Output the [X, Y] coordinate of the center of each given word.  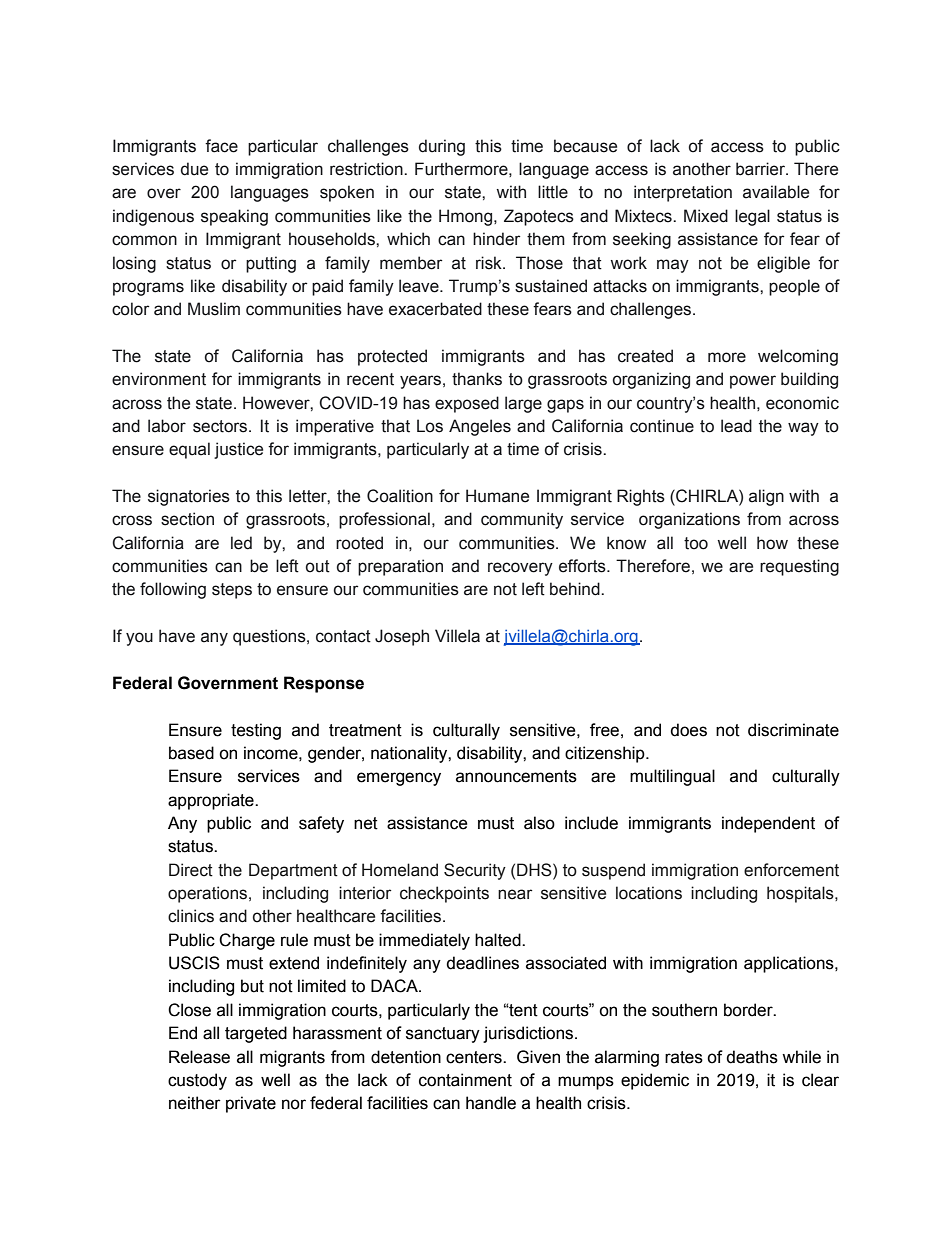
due [194, 169]
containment [465, 1080]
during [442, 147]
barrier [761, 169]
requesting [799, 567]
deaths [752, 1057]
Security [475, 871]
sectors [221, 426]
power [753, 382]
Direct [191, 870]
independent [768, 824]
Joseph [402, 637]
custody [197, 1081]
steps [232, 591]
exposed [467, 404]
